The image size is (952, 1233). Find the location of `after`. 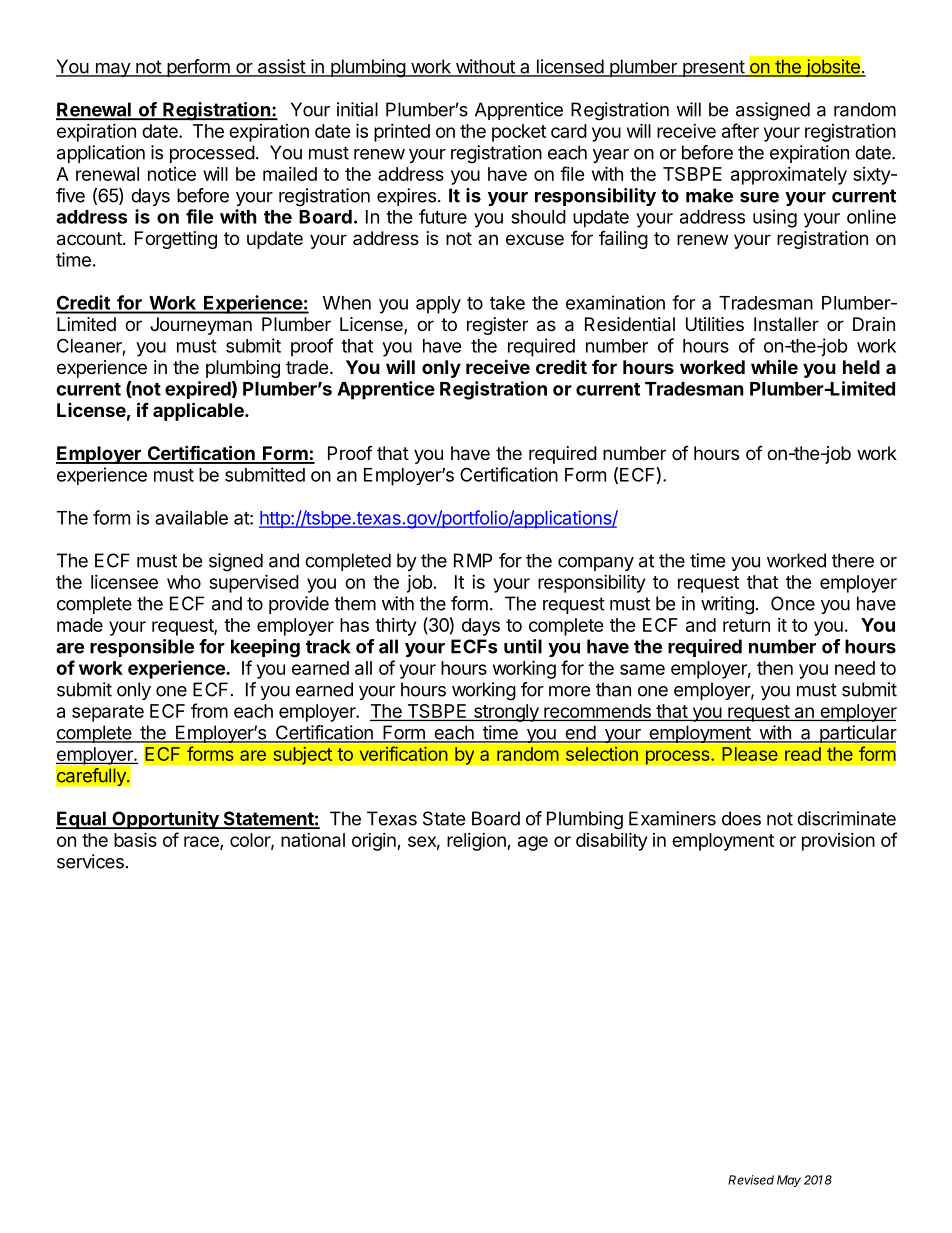

after is located at coordinates (740, 130).
